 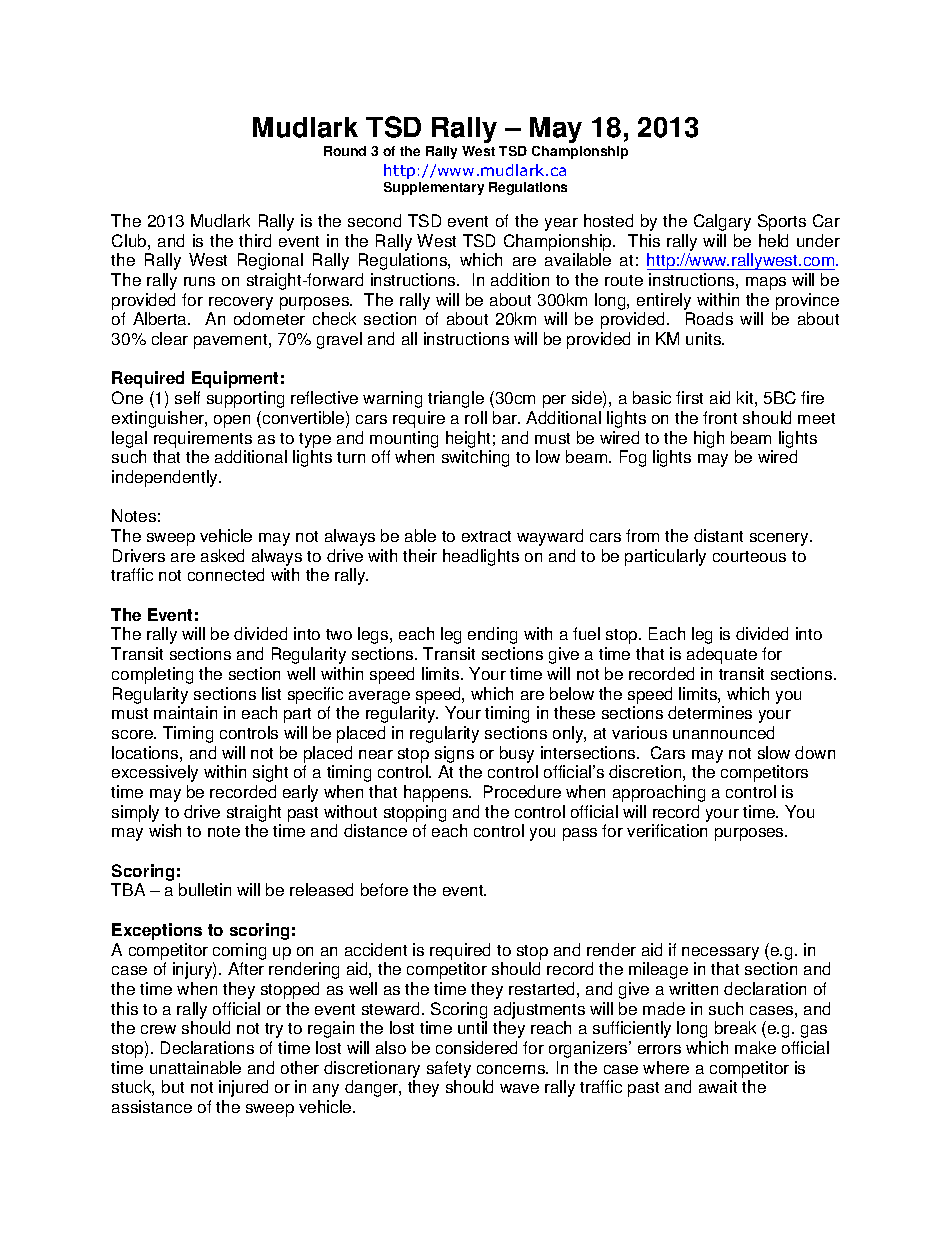 What do you see at coordinates (722, 655) in the screenshot?
I see `adequate` at bounding box center [722, 655].
